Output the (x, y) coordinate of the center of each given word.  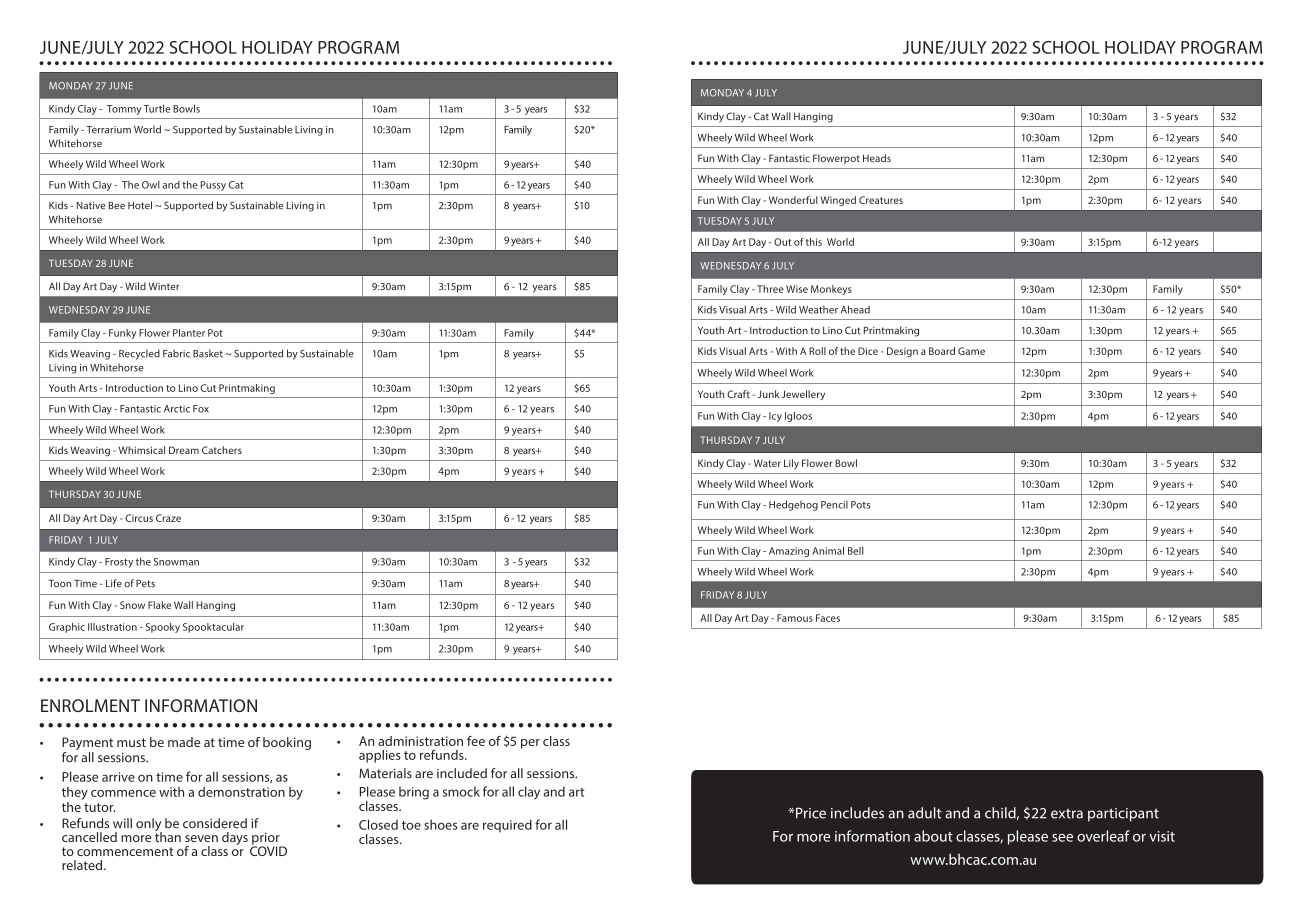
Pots (860, 505)
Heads (877, 158)
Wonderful (793, 200)
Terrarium (108, 130)
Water (767, 463)
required (507, 826)
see (1062, 838)
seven (201, 838)
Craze (168, 518)
